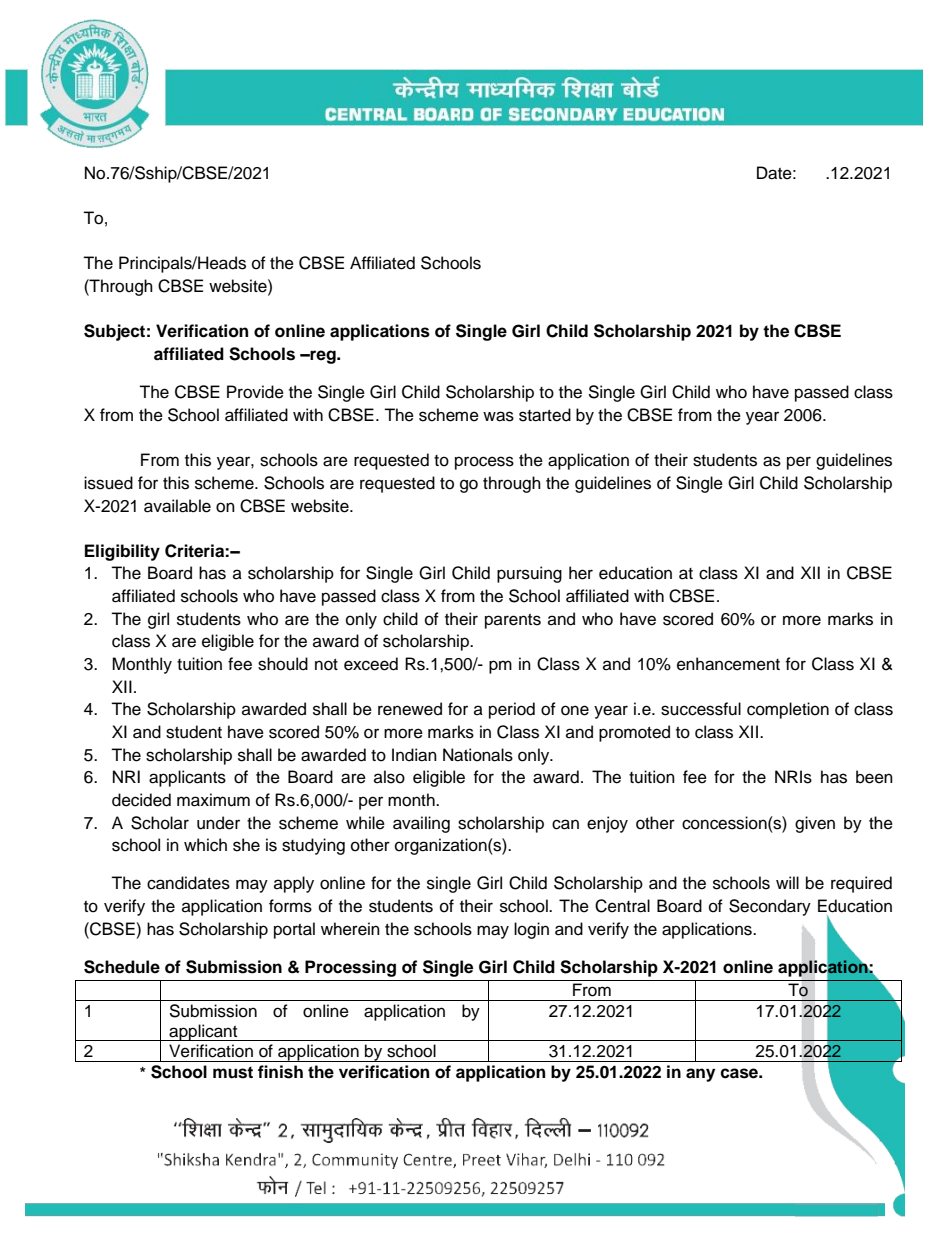 The height and width of the image is (1233, 952). What do you see at coordinates (513, 621) in the image?
I see `parents` at bounding box center [513, 621].
